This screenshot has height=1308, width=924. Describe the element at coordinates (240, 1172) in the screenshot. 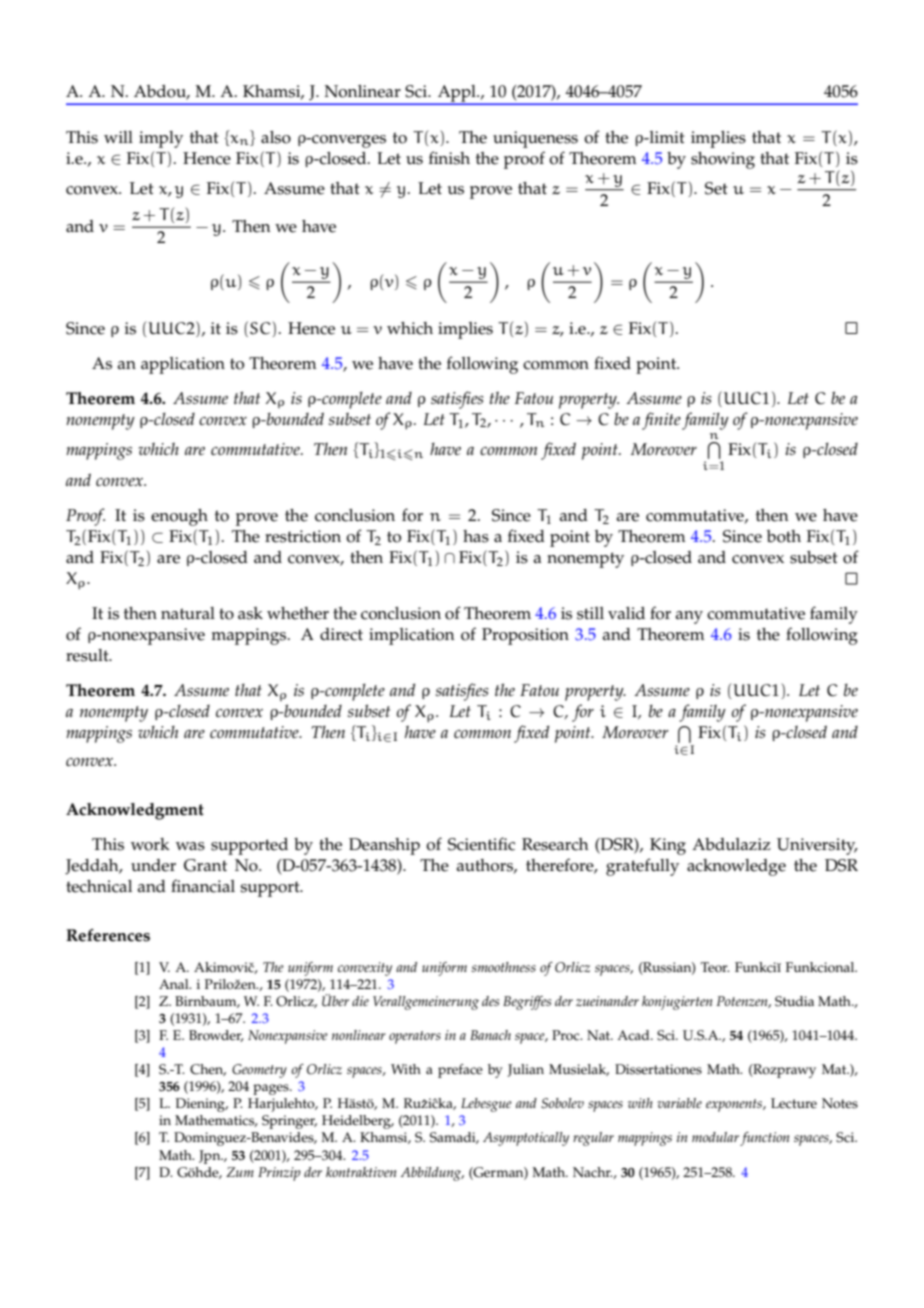

I see `Zum` at that location.
